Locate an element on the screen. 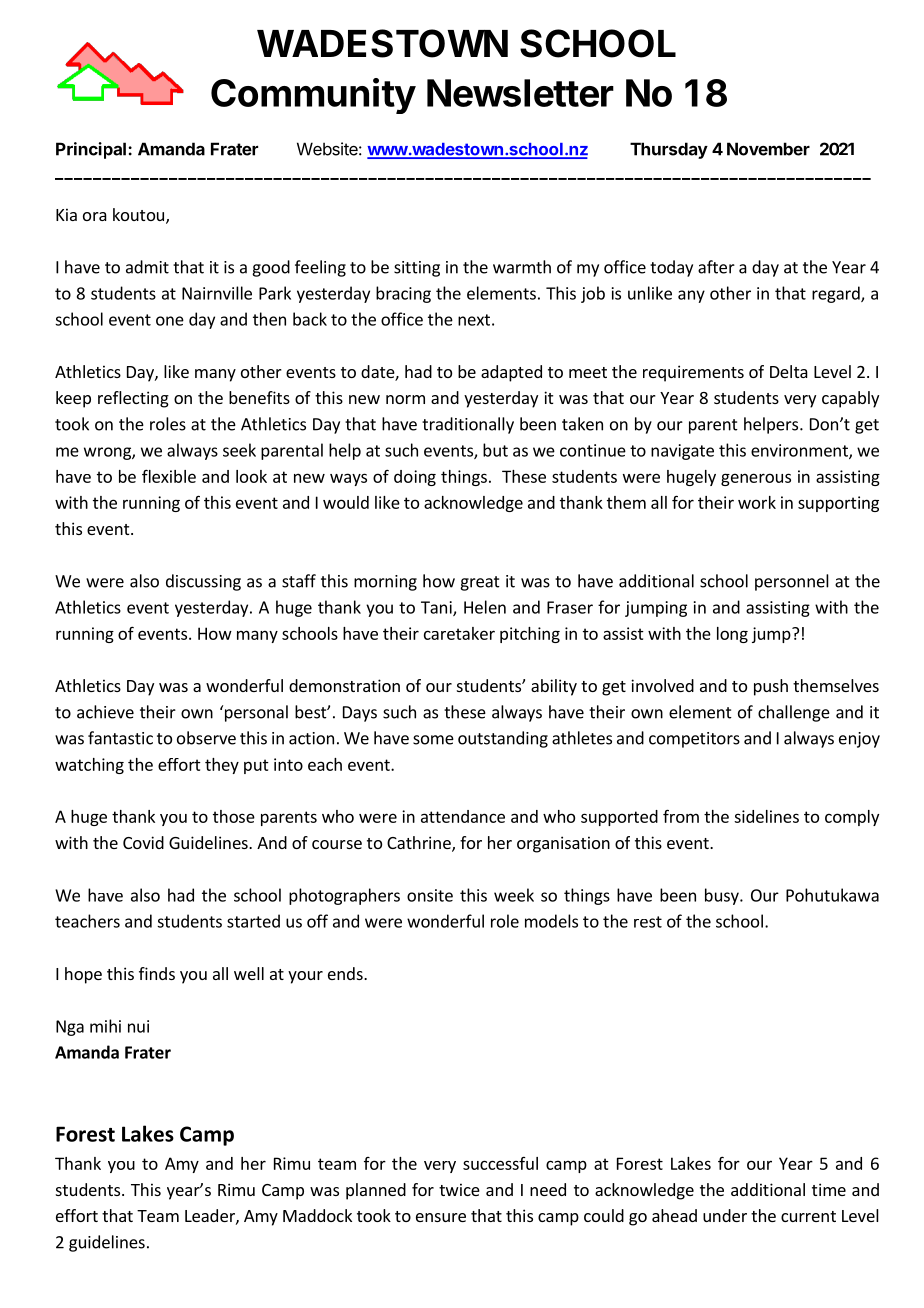 The width and height of the screenshot is (924, 1308). twice is located at coordinates (459, 1189).
